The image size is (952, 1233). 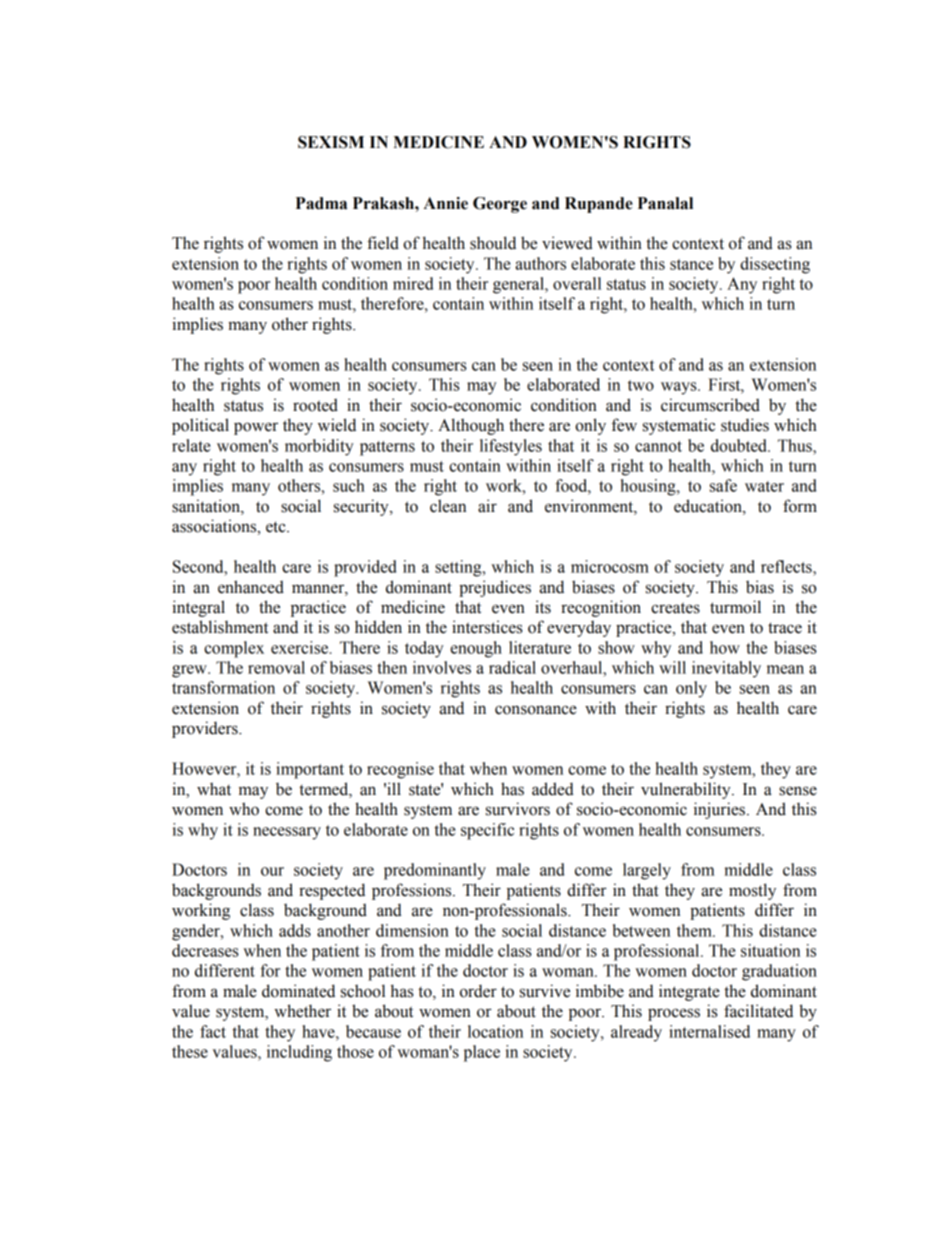 What do you see at coordinates (775, 265) in the screenshot?
I see `dissecting` at bounding box center [775, 265].
